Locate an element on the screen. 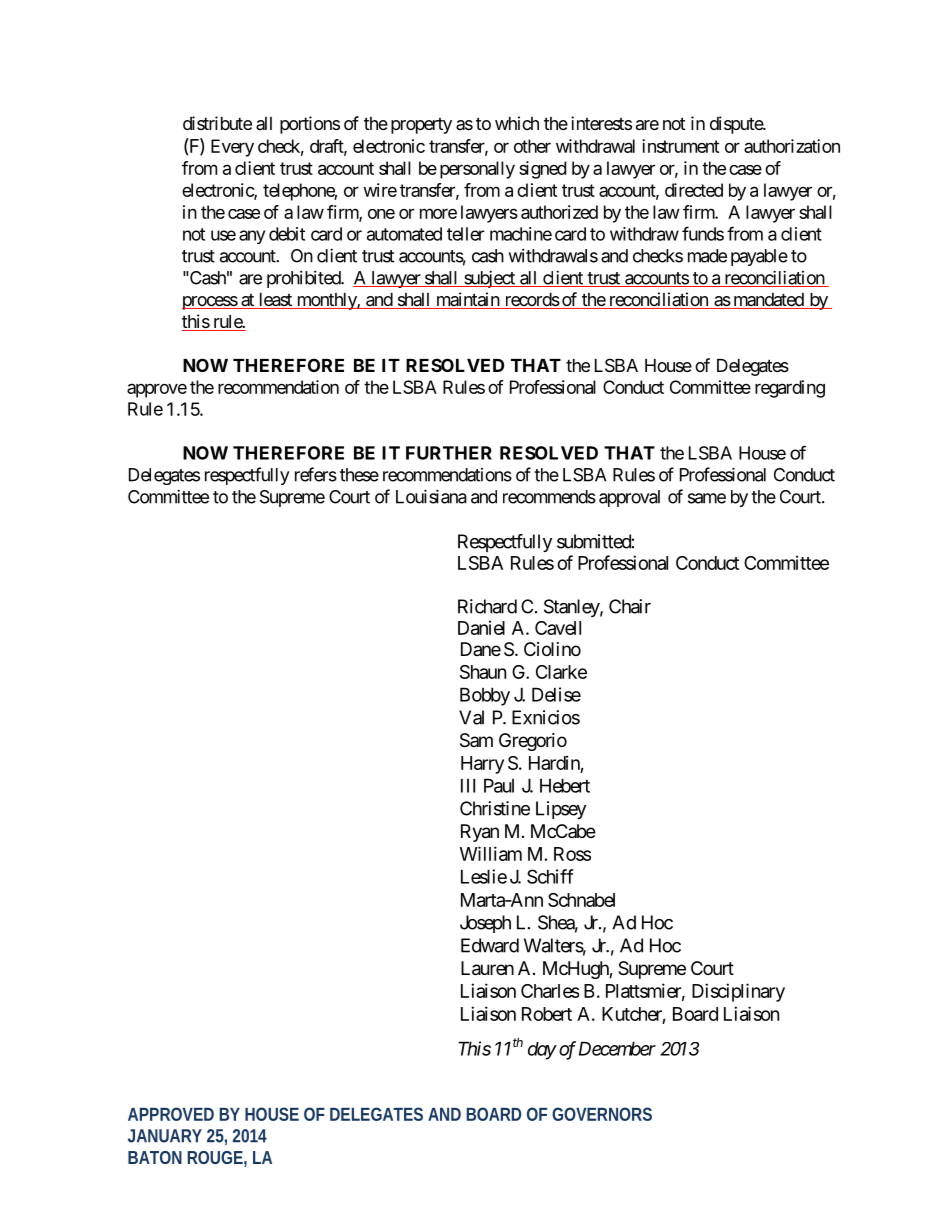 This screenshot has height=1232, width=952. Schnabel is located at coordinates (581, 900).
